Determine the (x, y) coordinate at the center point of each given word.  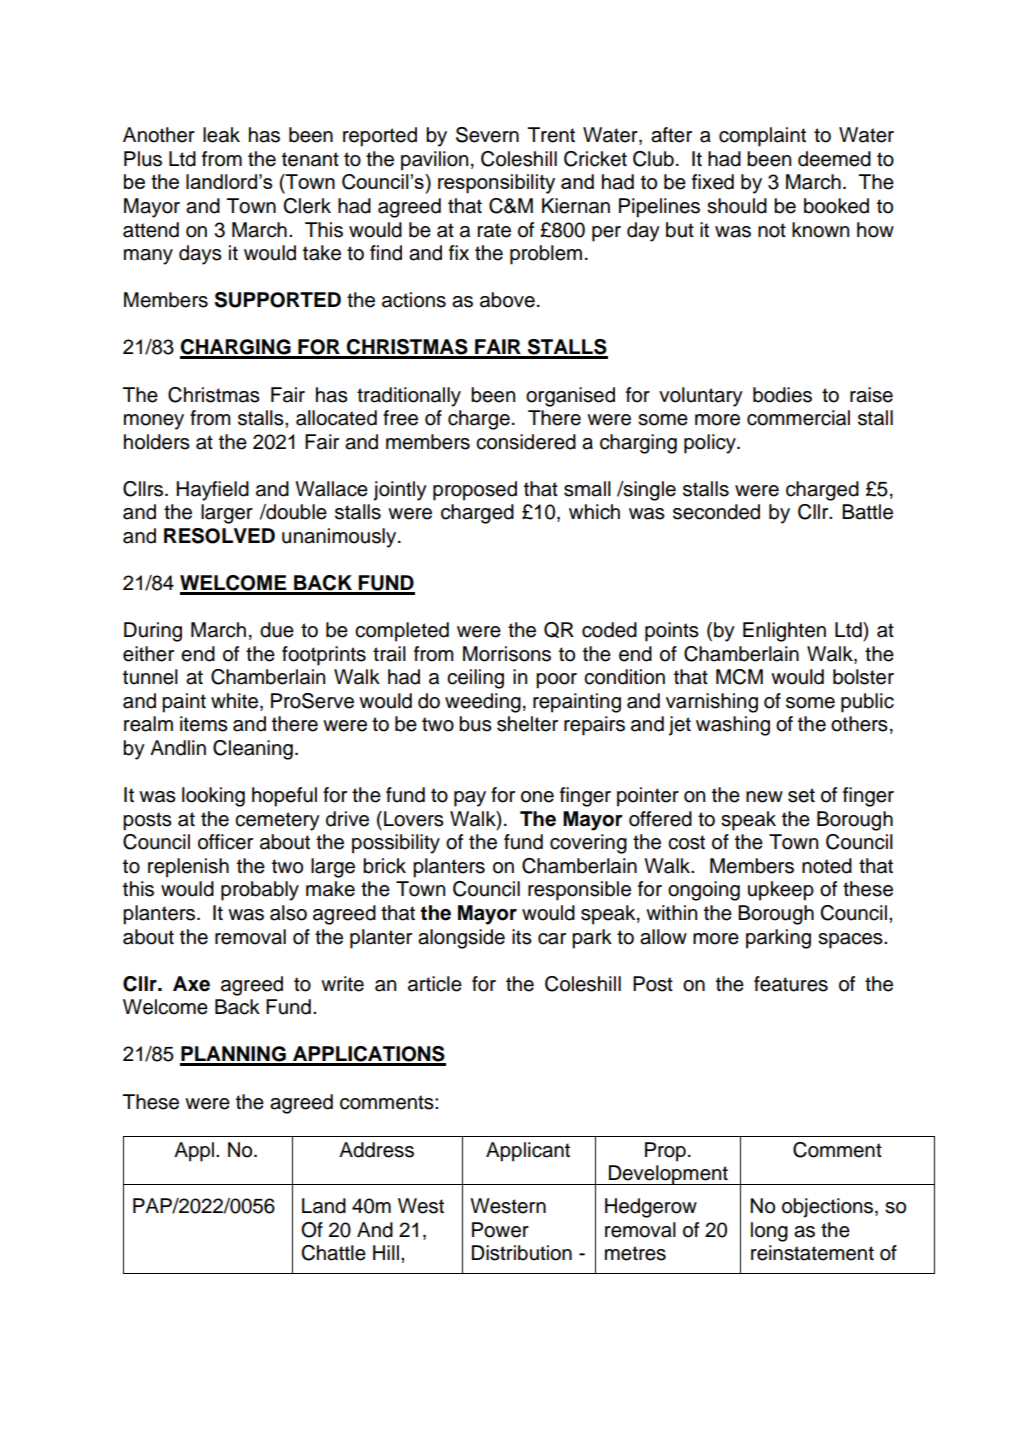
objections (829, 1208)
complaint (762, 137)
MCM (739, 677)
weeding (483, 703)
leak (221, 135)
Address (376, 1150)
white (236, 702)
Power (500, 1230)
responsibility (496, 184)
